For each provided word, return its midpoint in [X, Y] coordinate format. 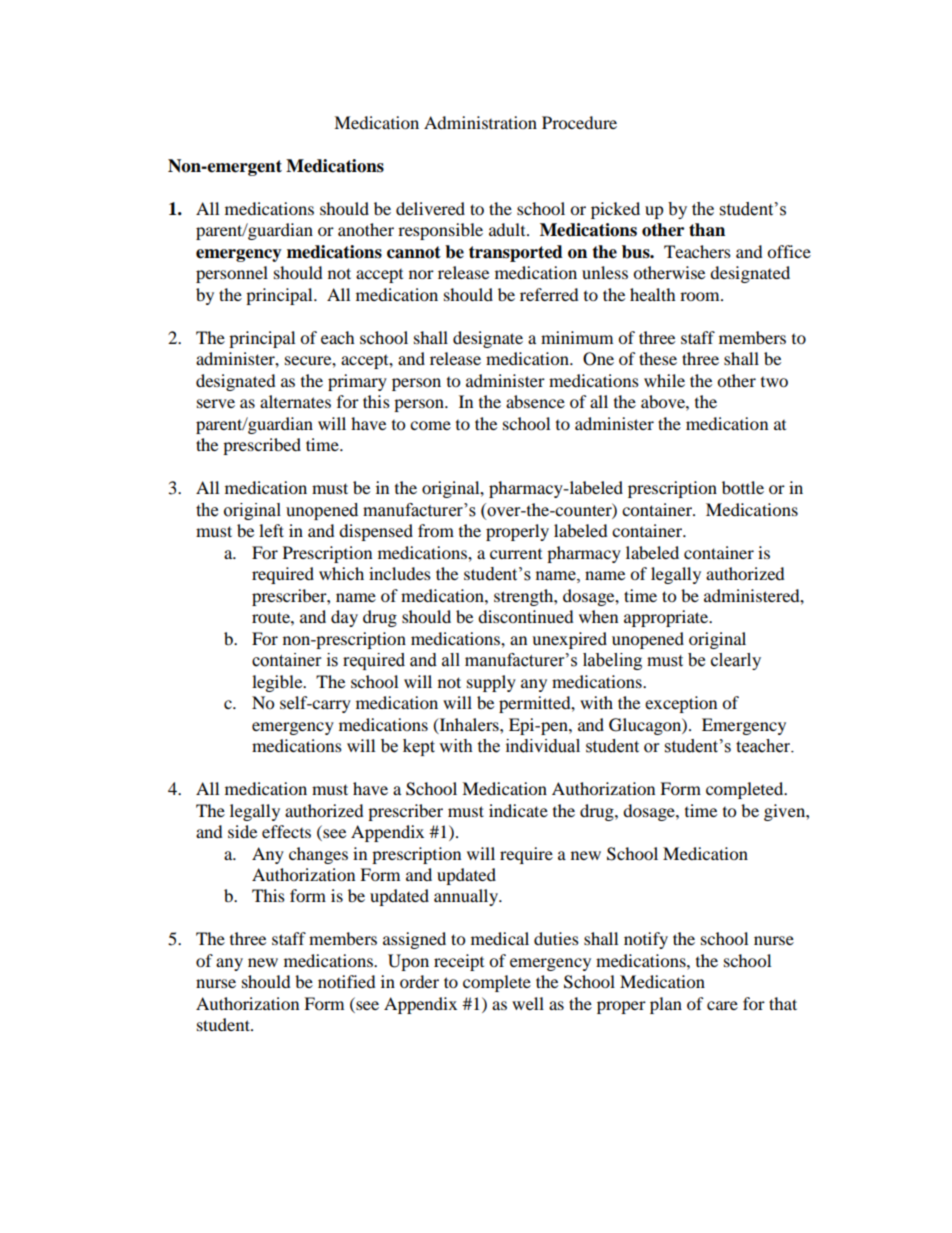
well [528, 1003]
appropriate [667, 618]
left [271, 530]
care [722, 1005]
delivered [430, 208]
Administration [480, 122]
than [707, 230]
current [516, 554]
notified [347, 981]
